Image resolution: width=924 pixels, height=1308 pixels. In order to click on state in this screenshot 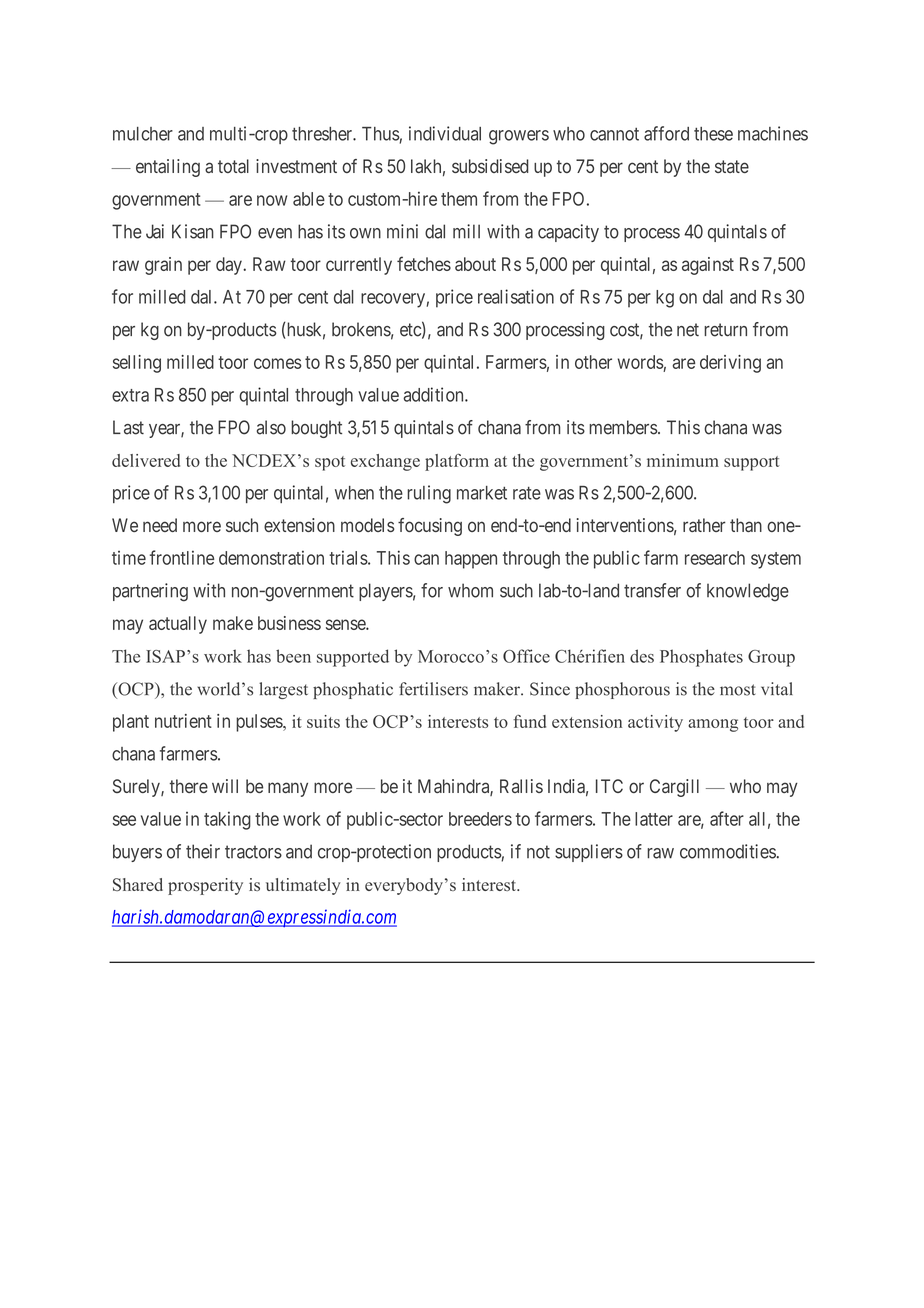, I will do `click(732, 166)`.
